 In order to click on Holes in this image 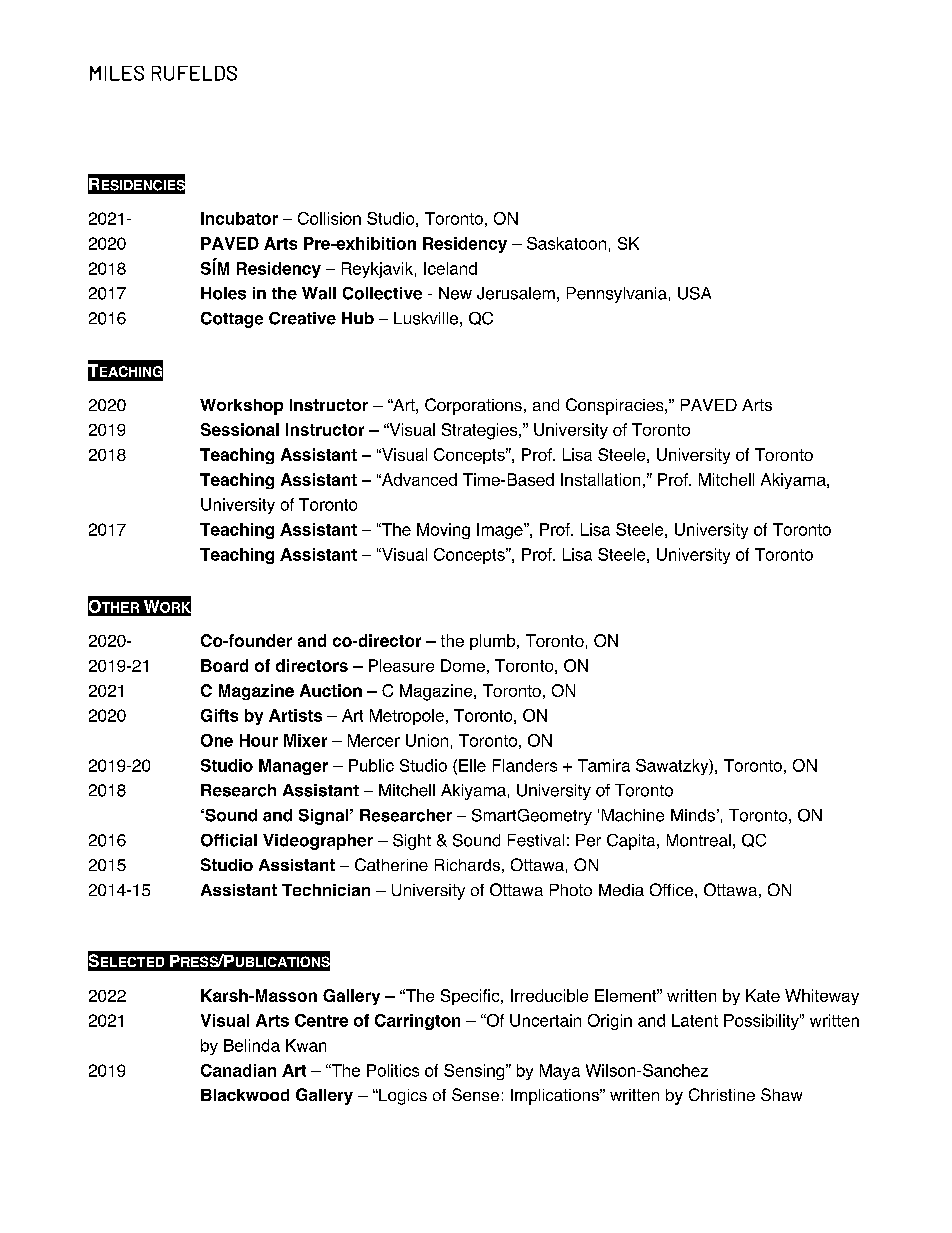, I will do `click(223, 293)`.
